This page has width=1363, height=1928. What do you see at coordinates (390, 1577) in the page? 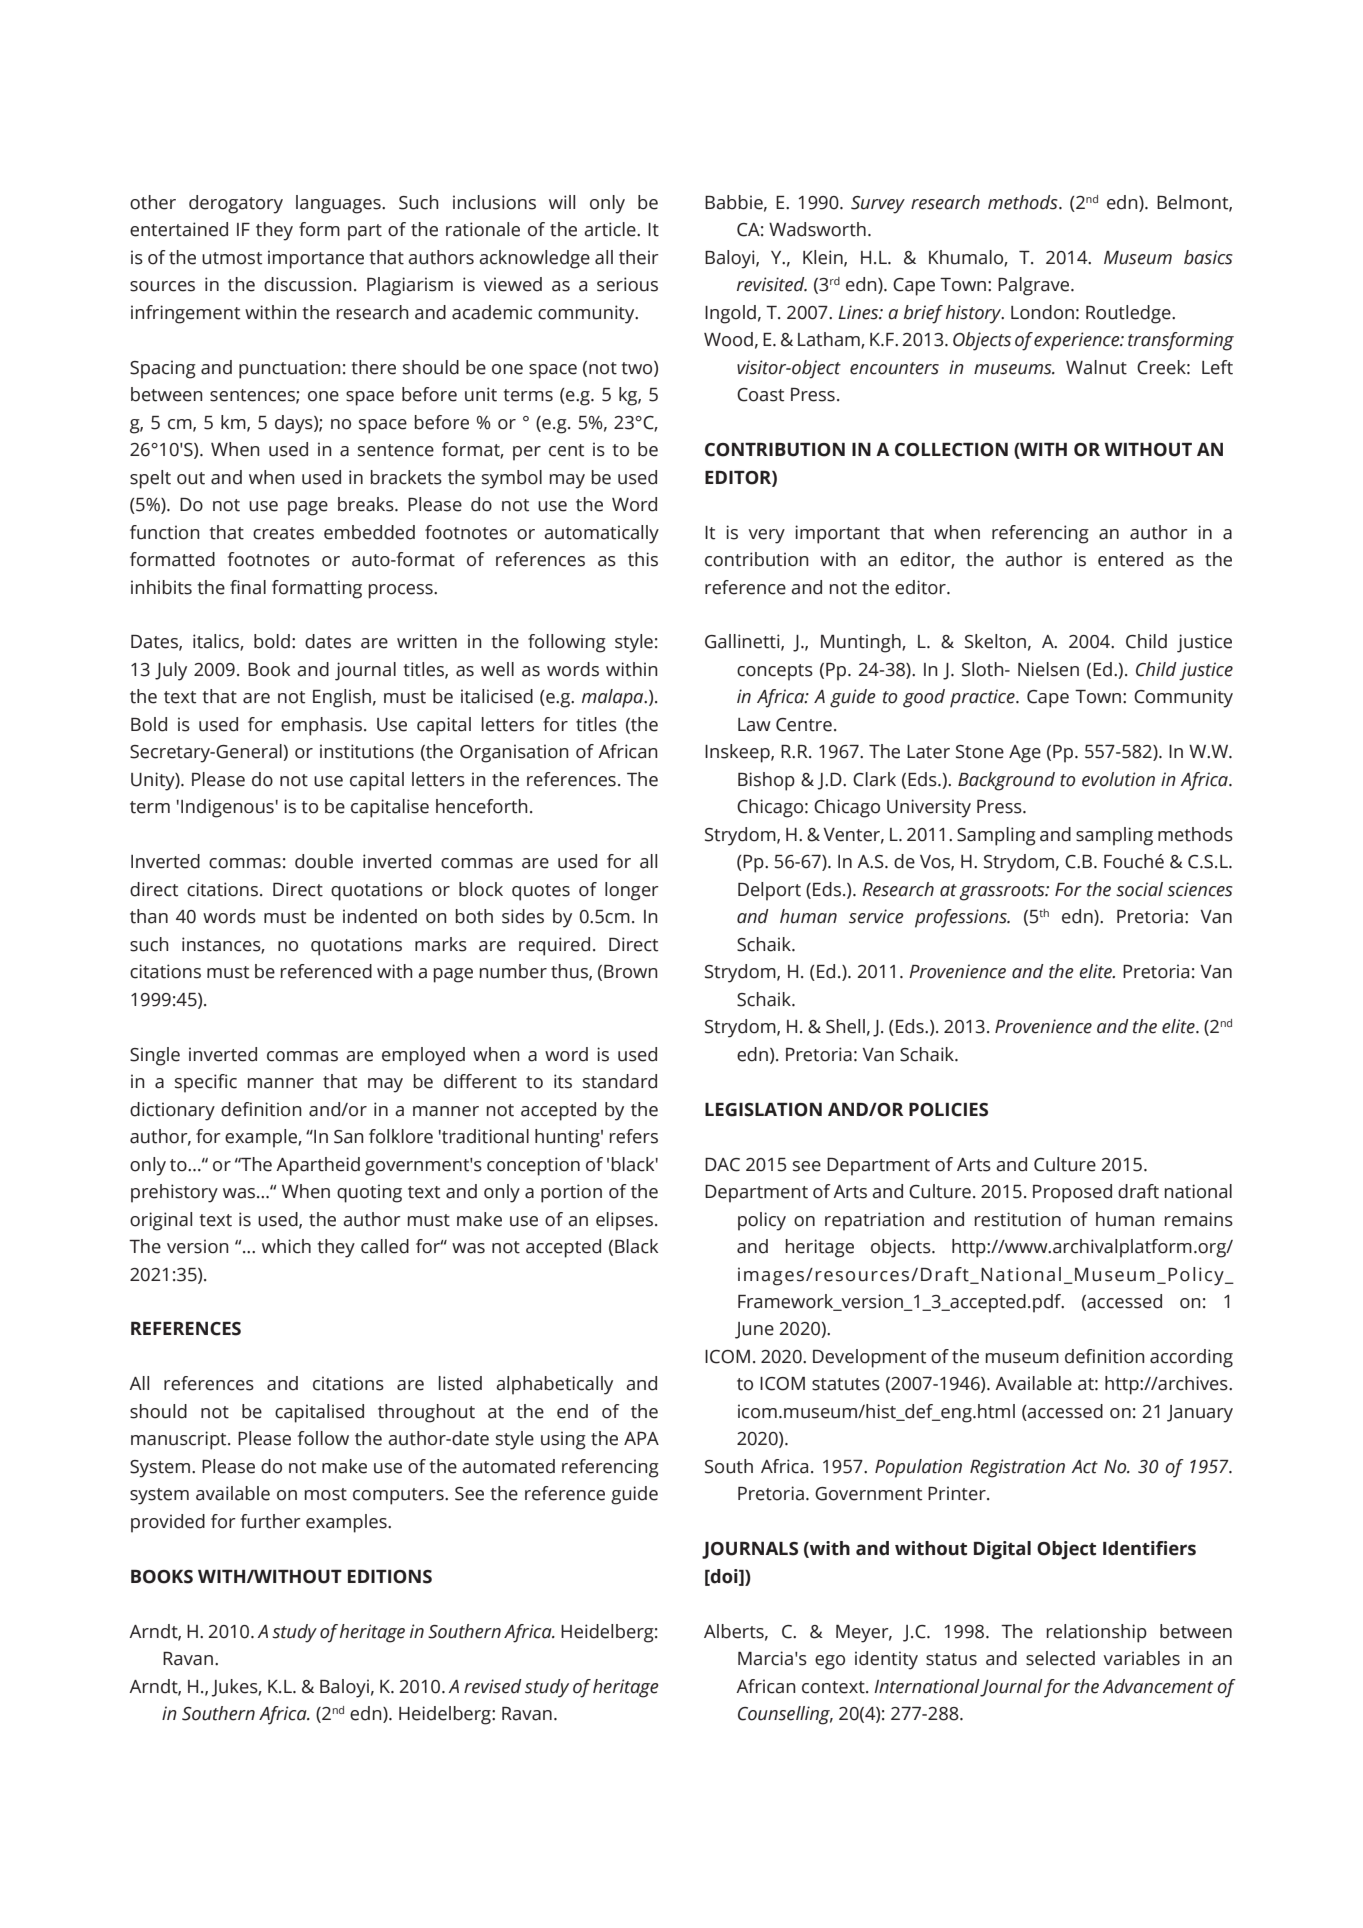
I see `EDITIONS` at bounding box center [390, 1577].
